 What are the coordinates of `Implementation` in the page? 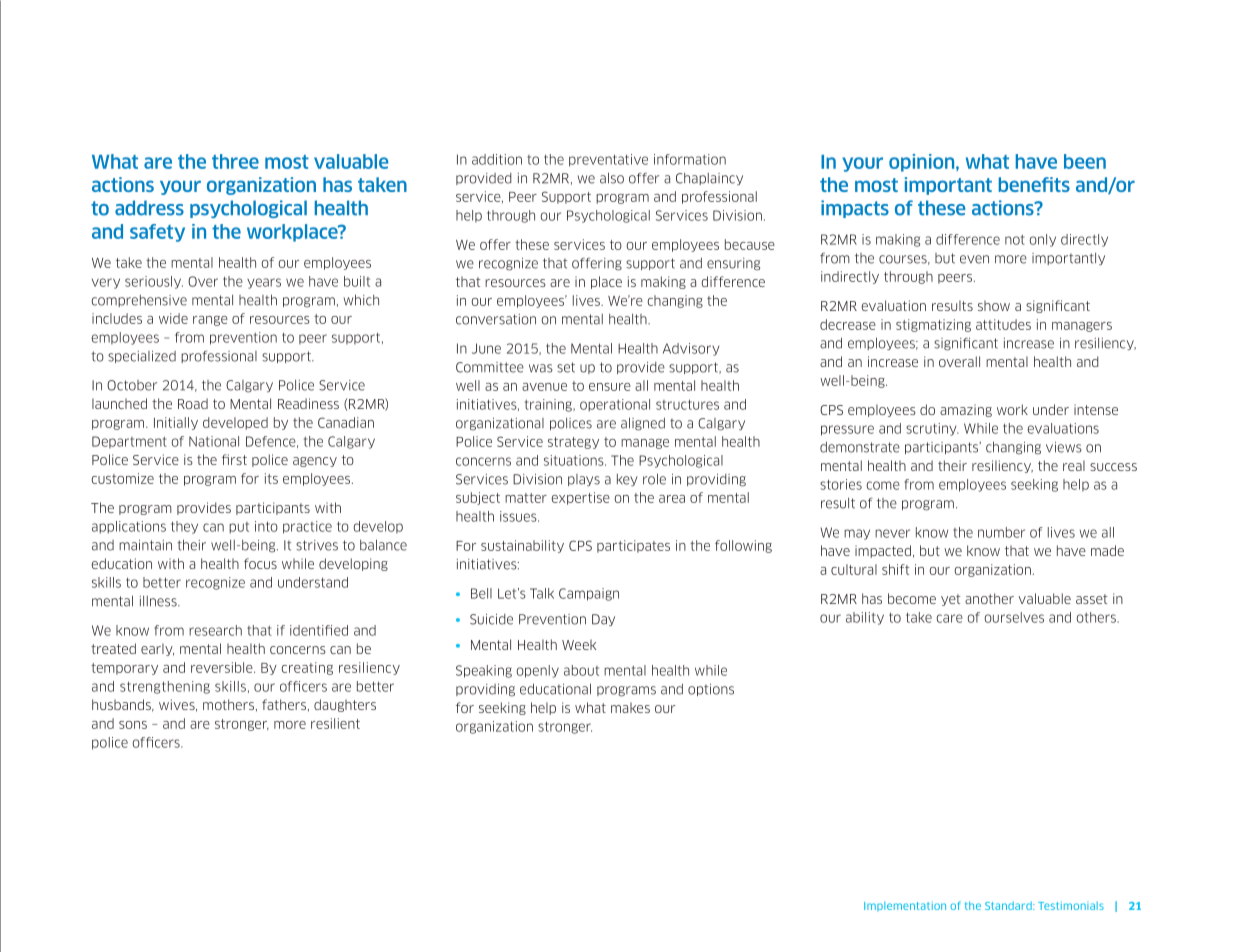 It's located at (905, 906).
